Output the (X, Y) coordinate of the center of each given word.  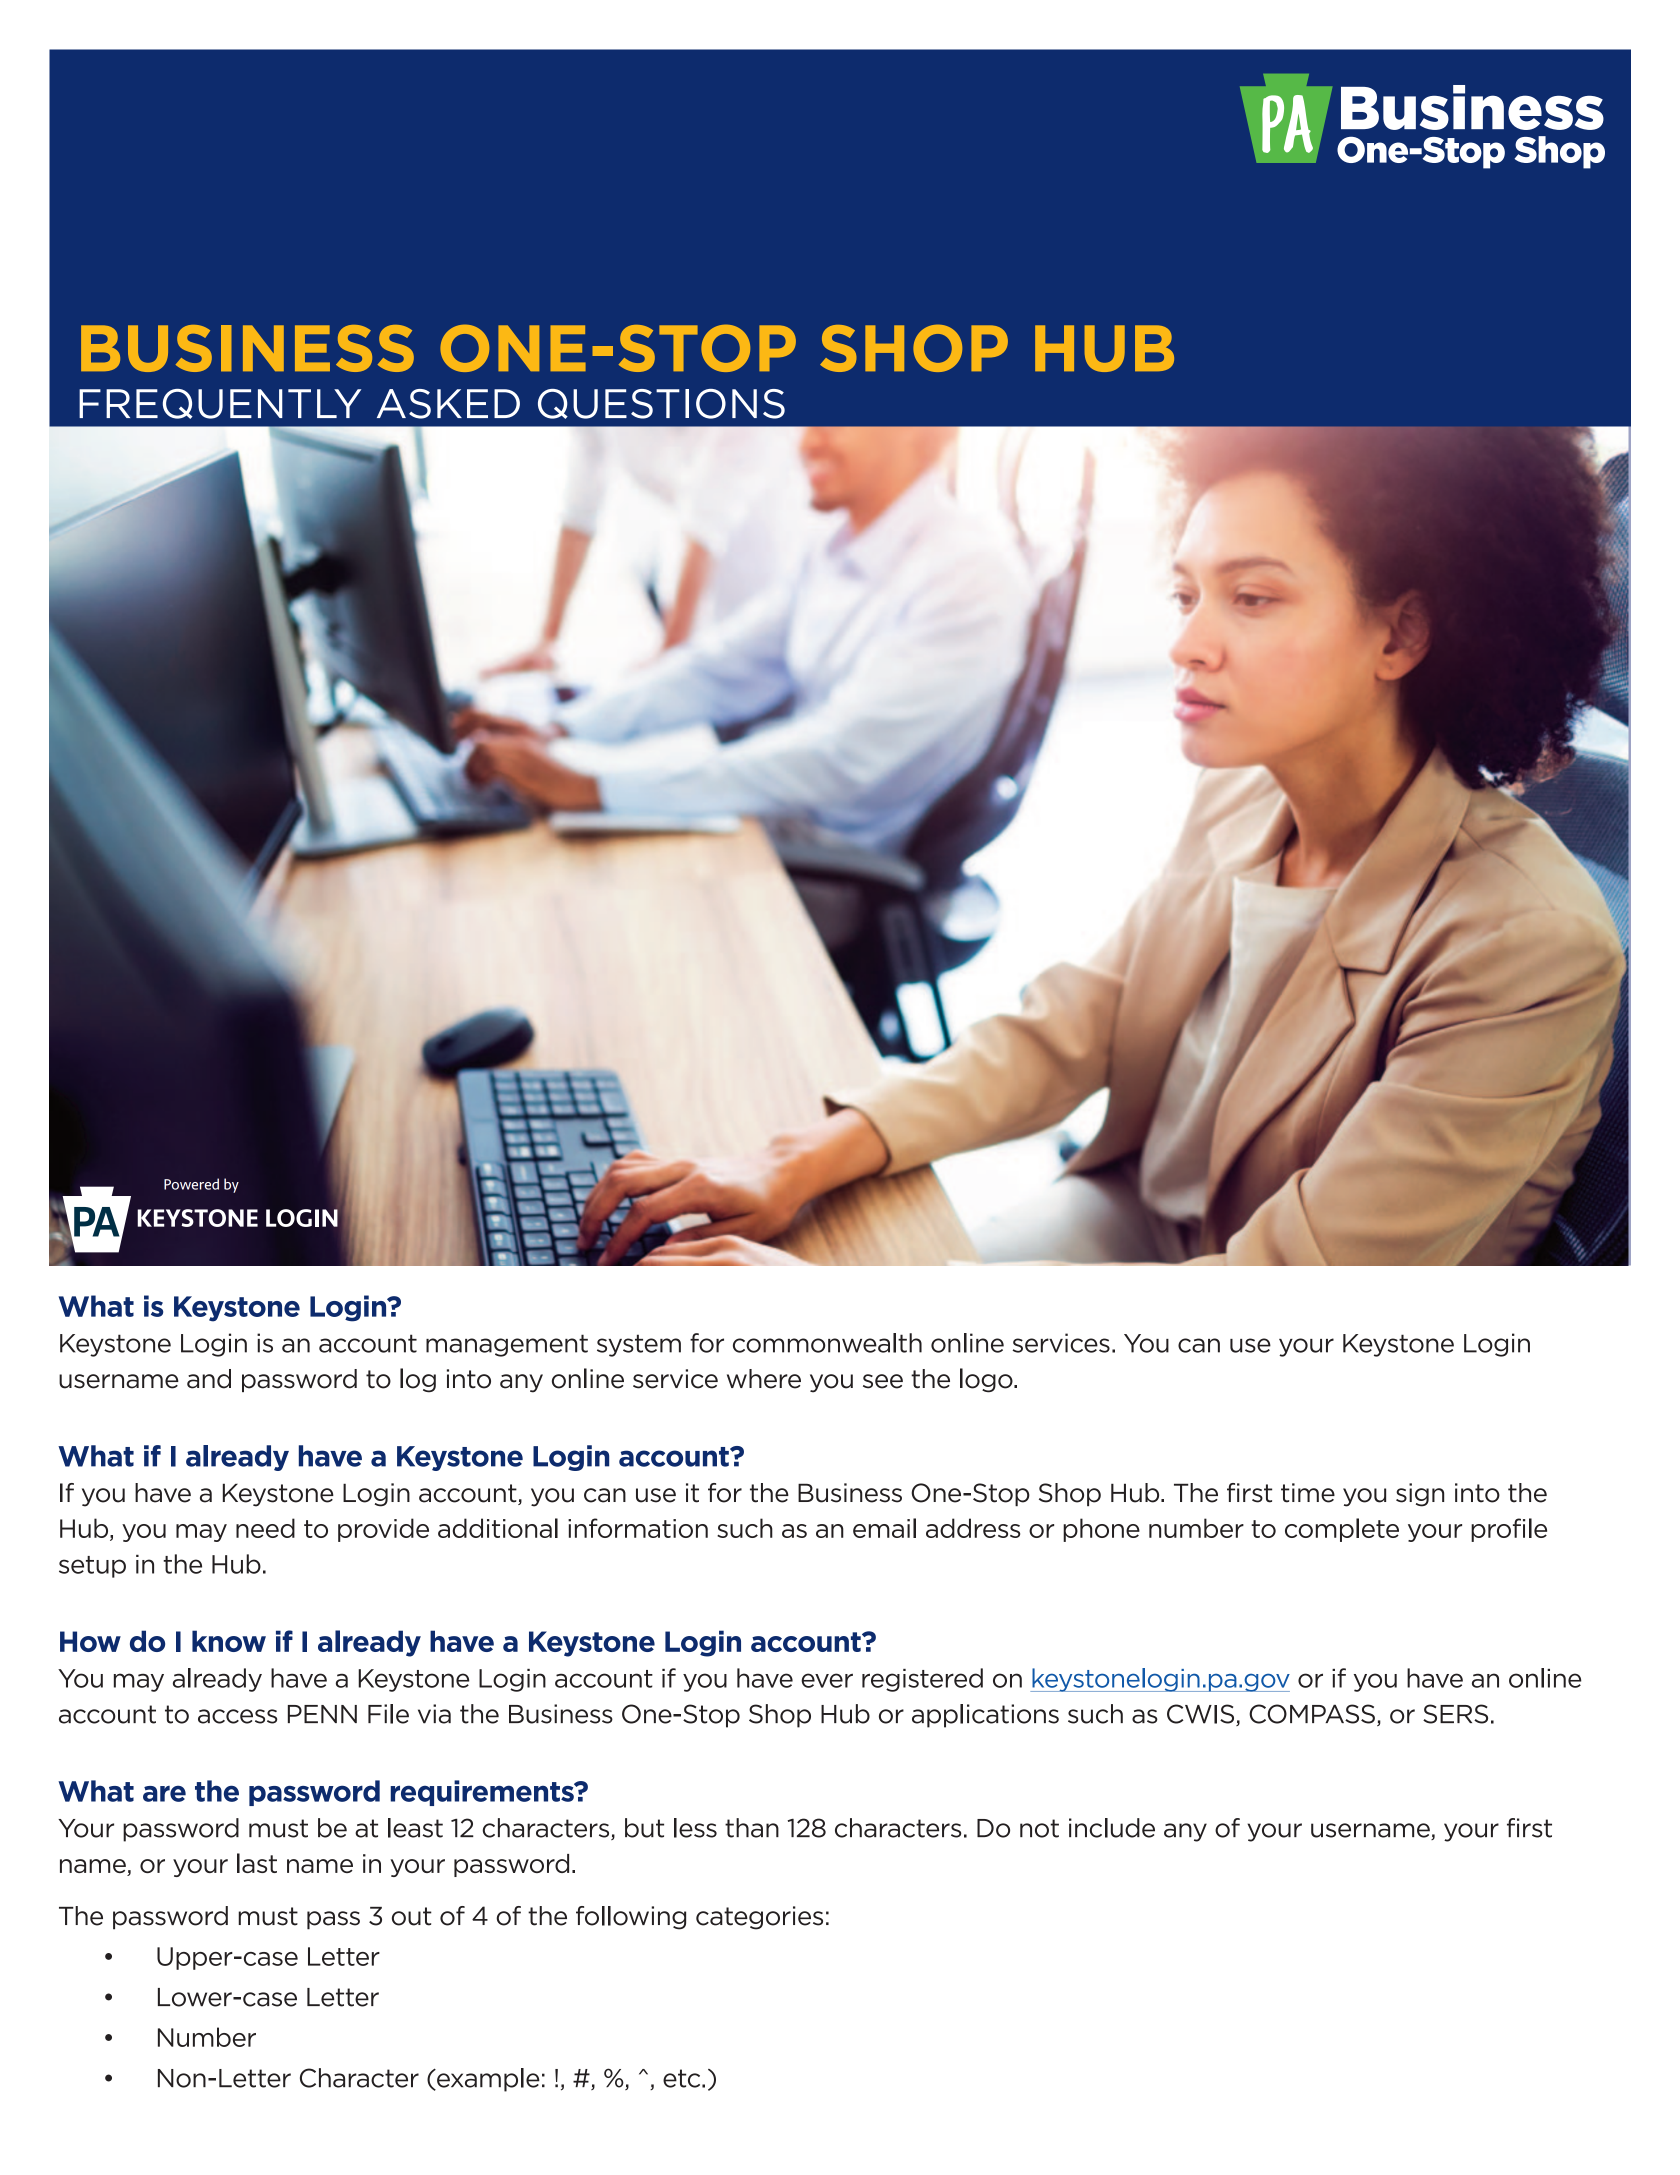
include (1112, 1828)
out (412, 1916)
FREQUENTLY (220, 404)
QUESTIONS (661, 404)
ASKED (448, 404)
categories (759, 1918)
